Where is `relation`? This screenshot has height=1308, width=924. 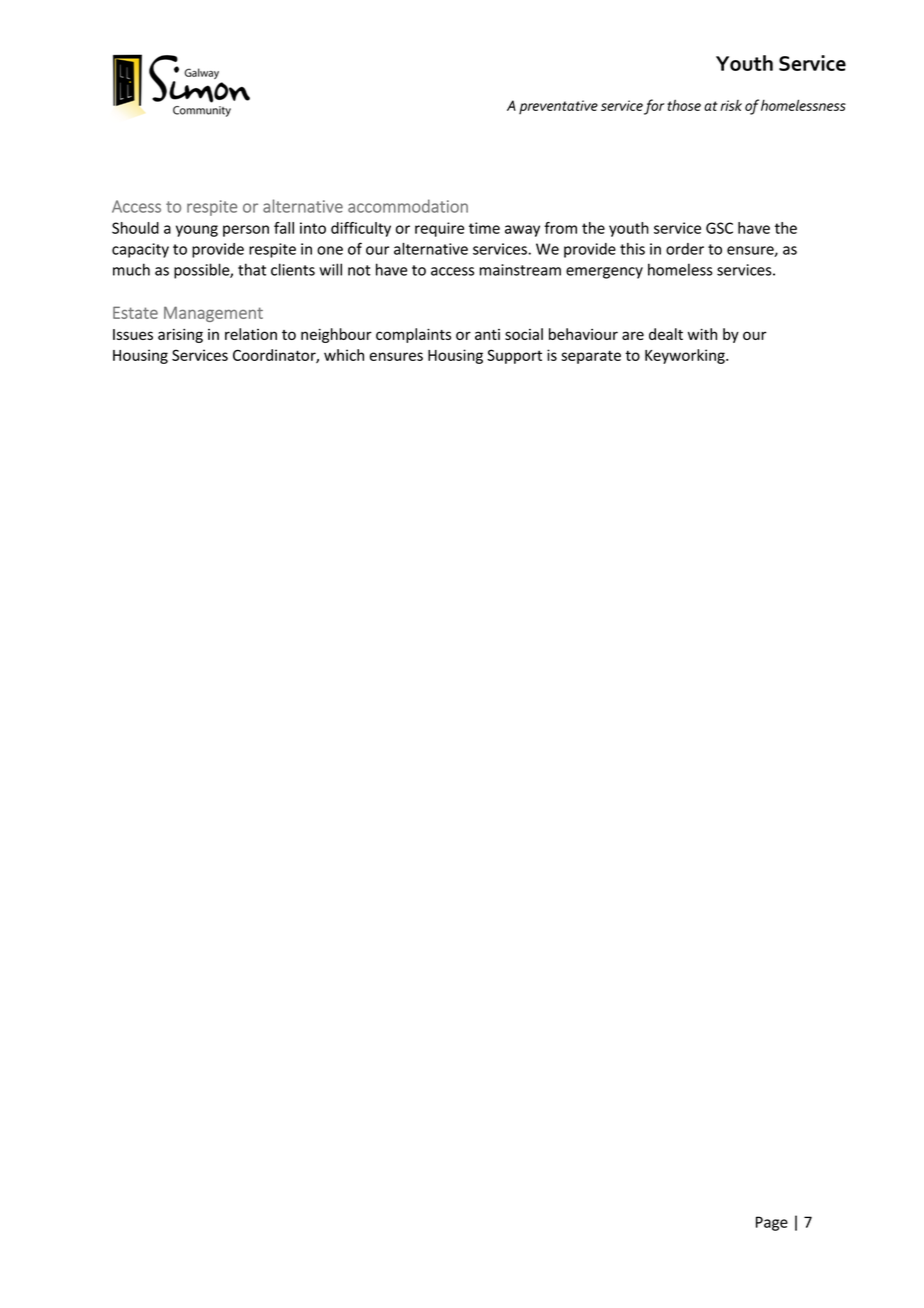 relation is located at coordinates (251, 334).
